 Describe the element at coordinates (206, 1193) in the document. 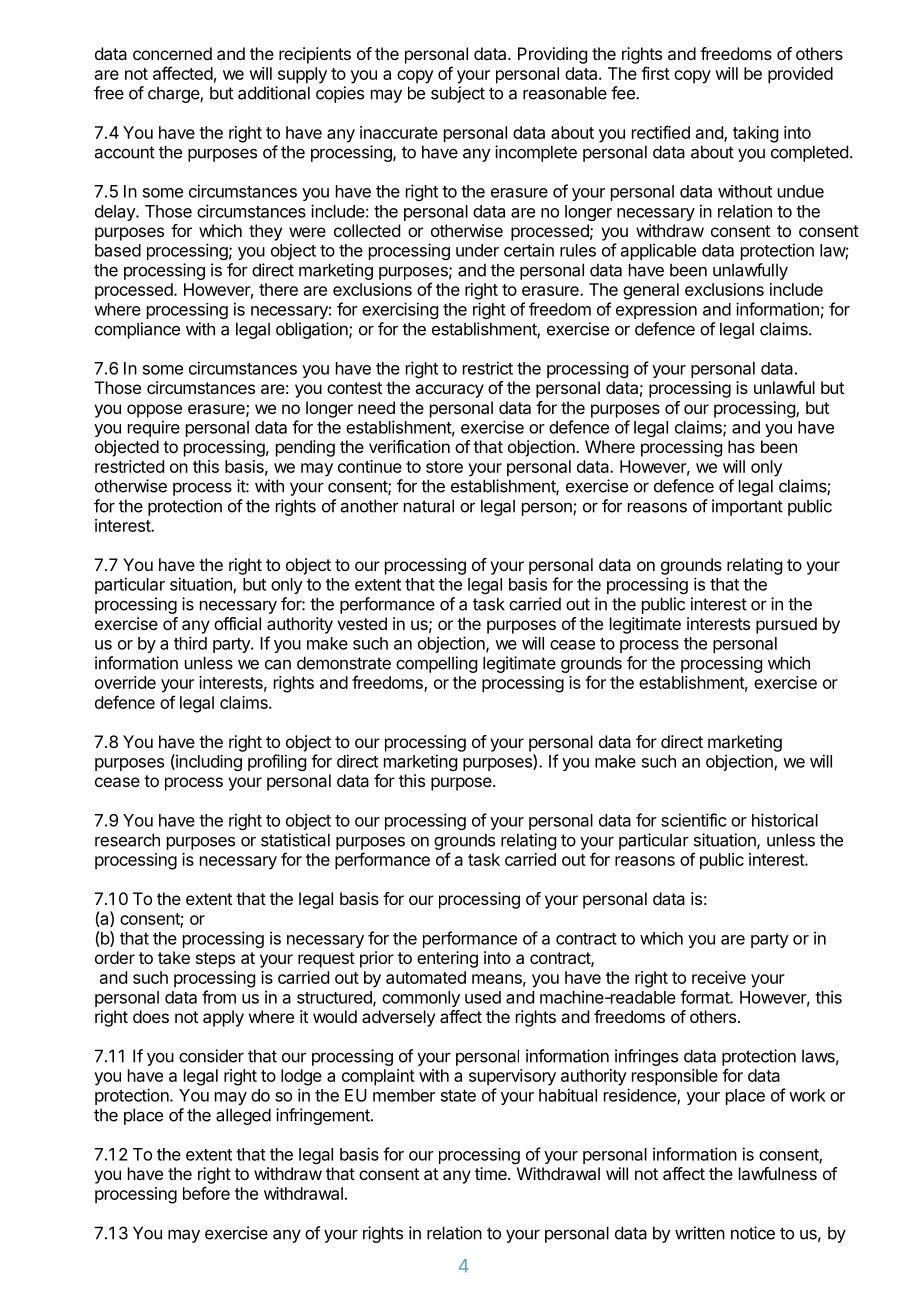

I see `before` at that location.
